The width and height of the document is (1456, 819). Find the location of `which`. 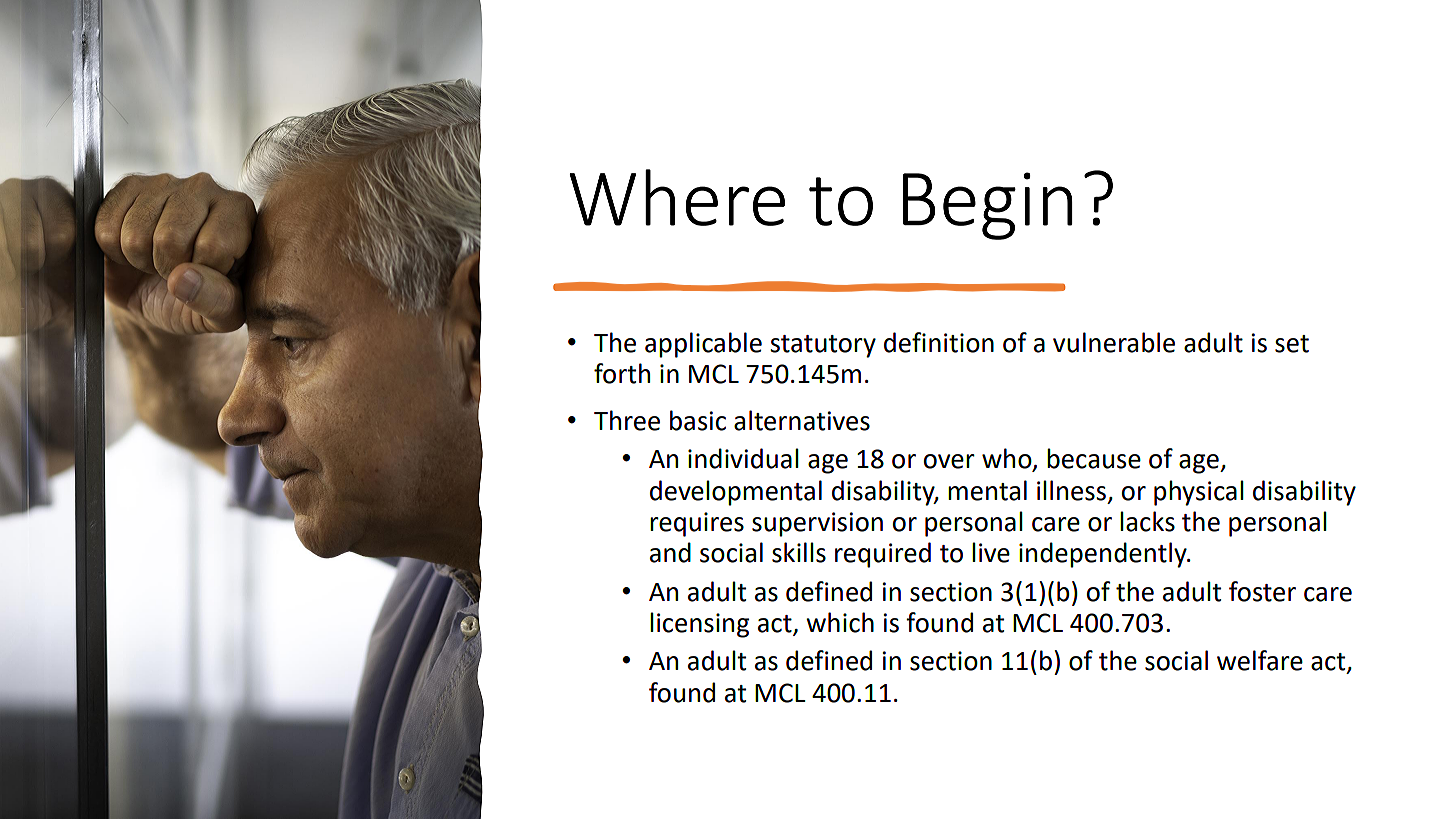

which is located at coordinates (840, 622).
